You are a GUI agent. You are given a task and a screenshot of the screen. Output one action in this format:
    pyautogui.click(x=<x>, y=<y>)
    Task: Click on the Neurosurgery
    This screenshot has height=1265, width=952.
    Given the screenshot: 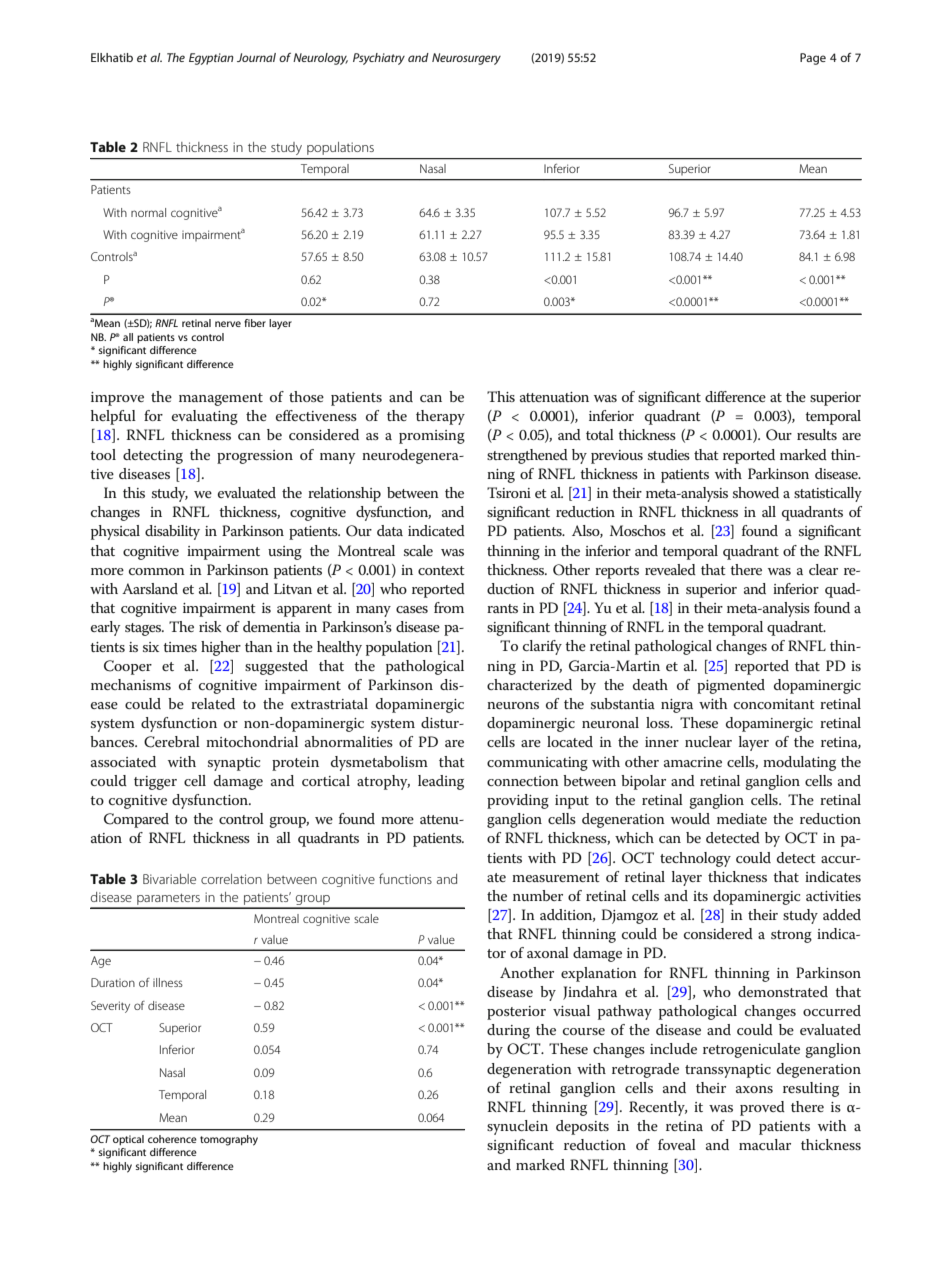 What is the action you would take?
    pyautogui.click(x=466, y=59)
